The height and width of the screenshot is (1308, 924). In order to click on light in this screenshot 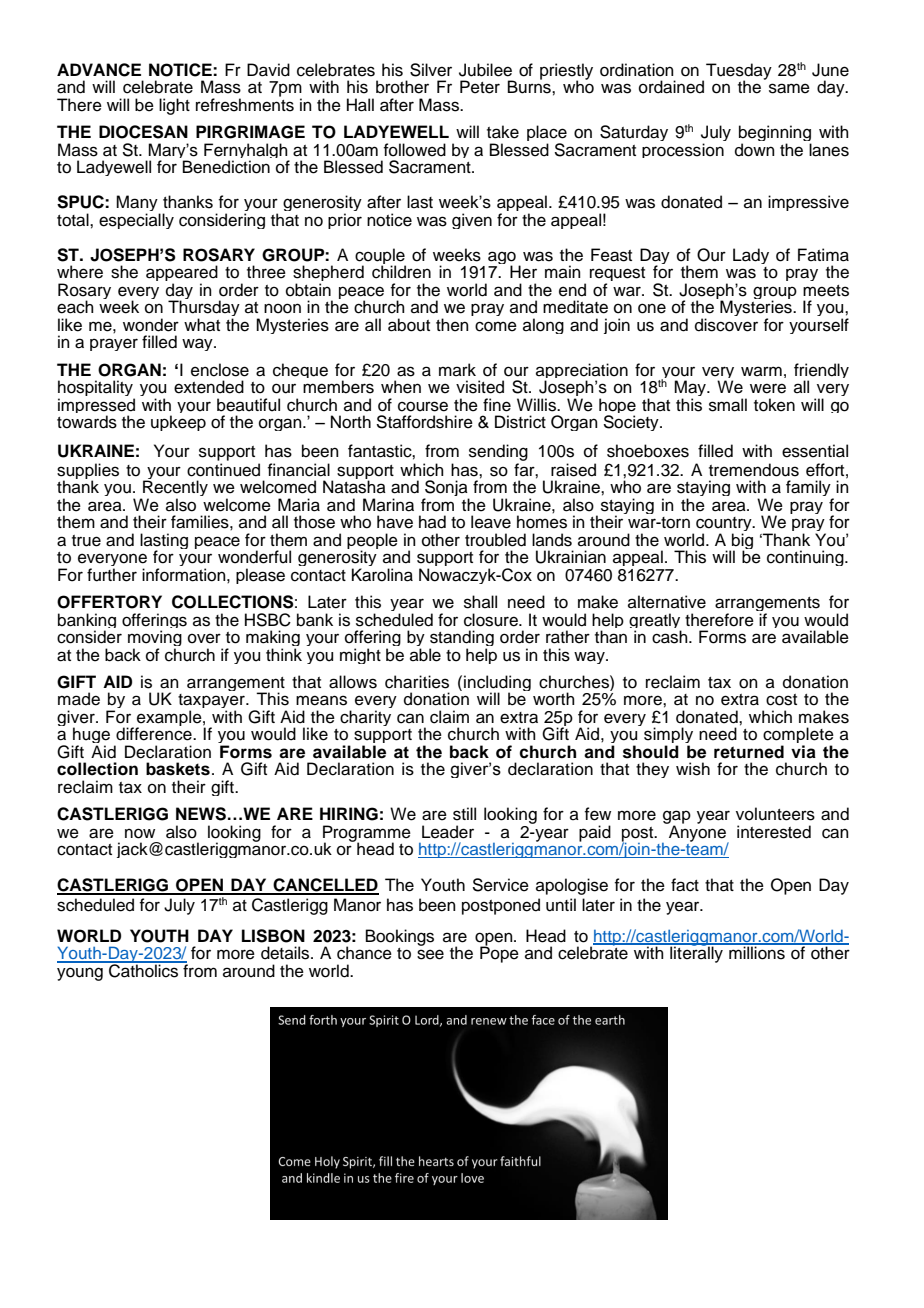, I will do `click(174, 106)`.
